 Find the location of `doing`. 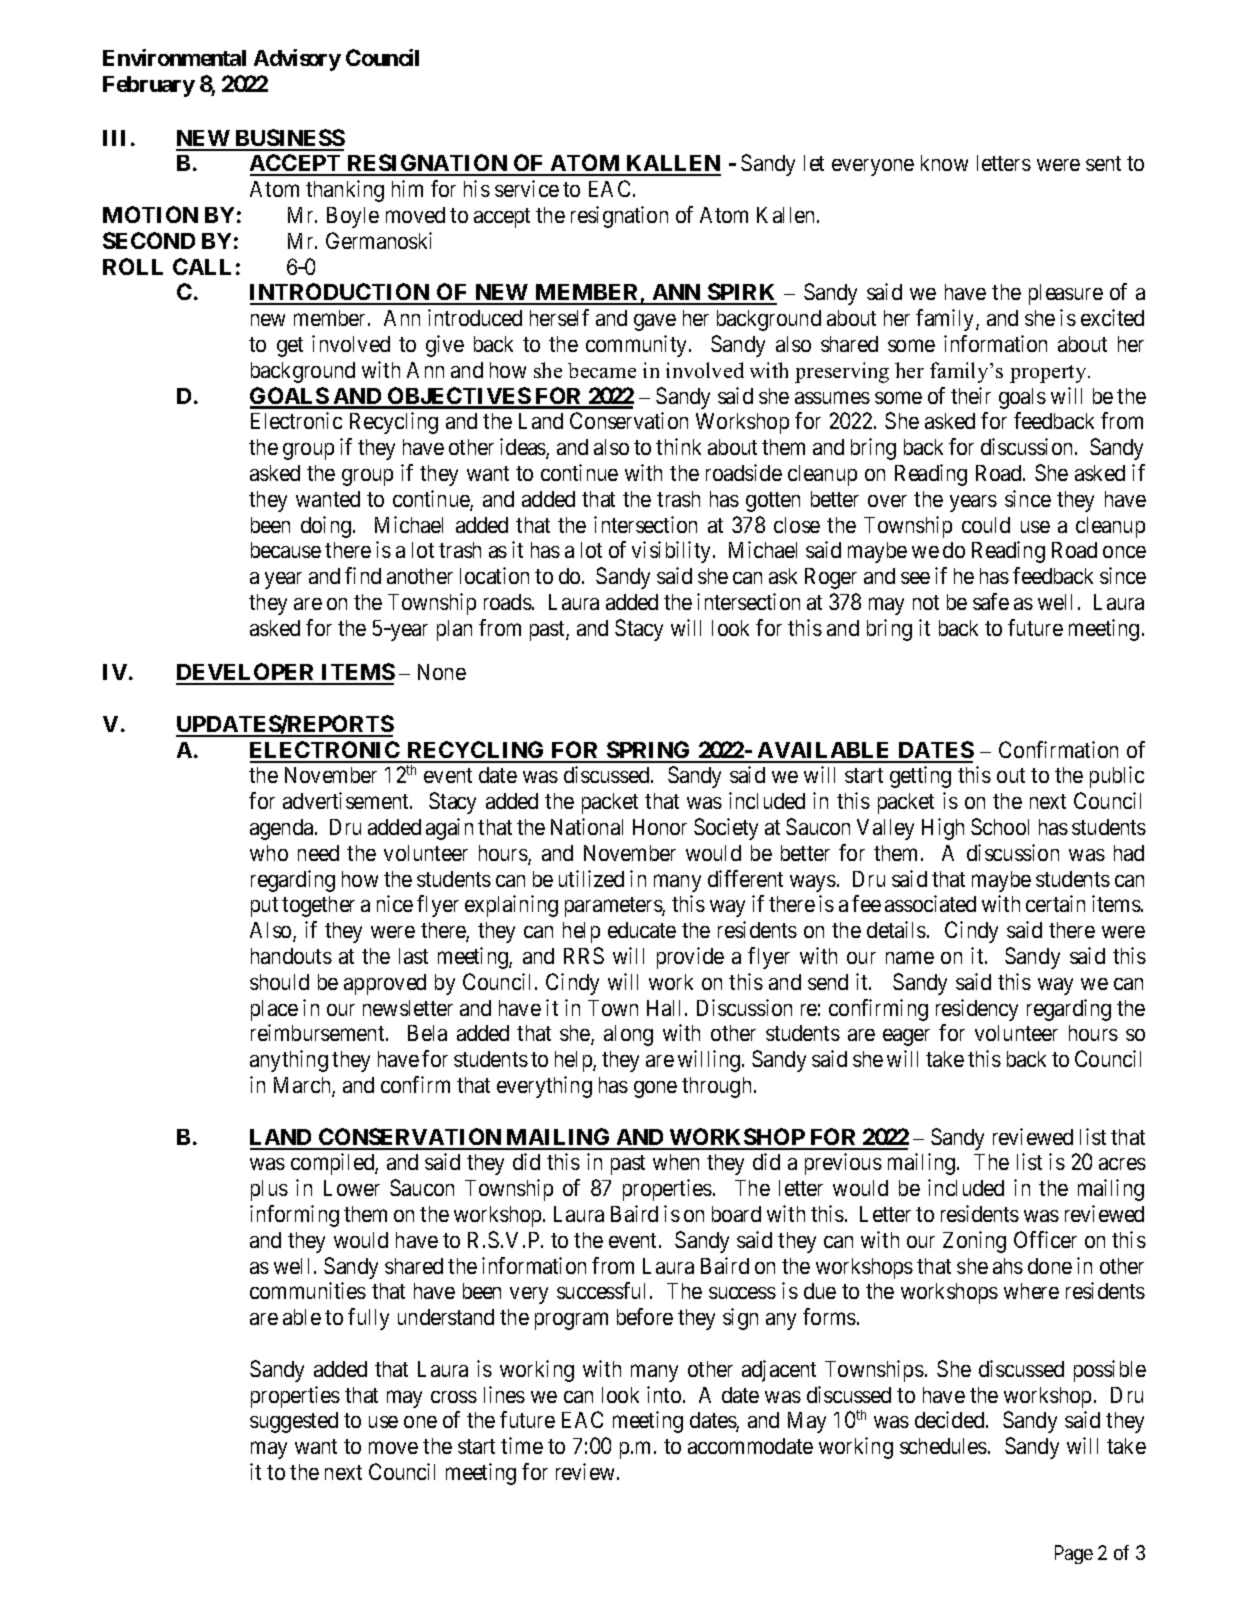

doing is located at coordinates (326, 527).
